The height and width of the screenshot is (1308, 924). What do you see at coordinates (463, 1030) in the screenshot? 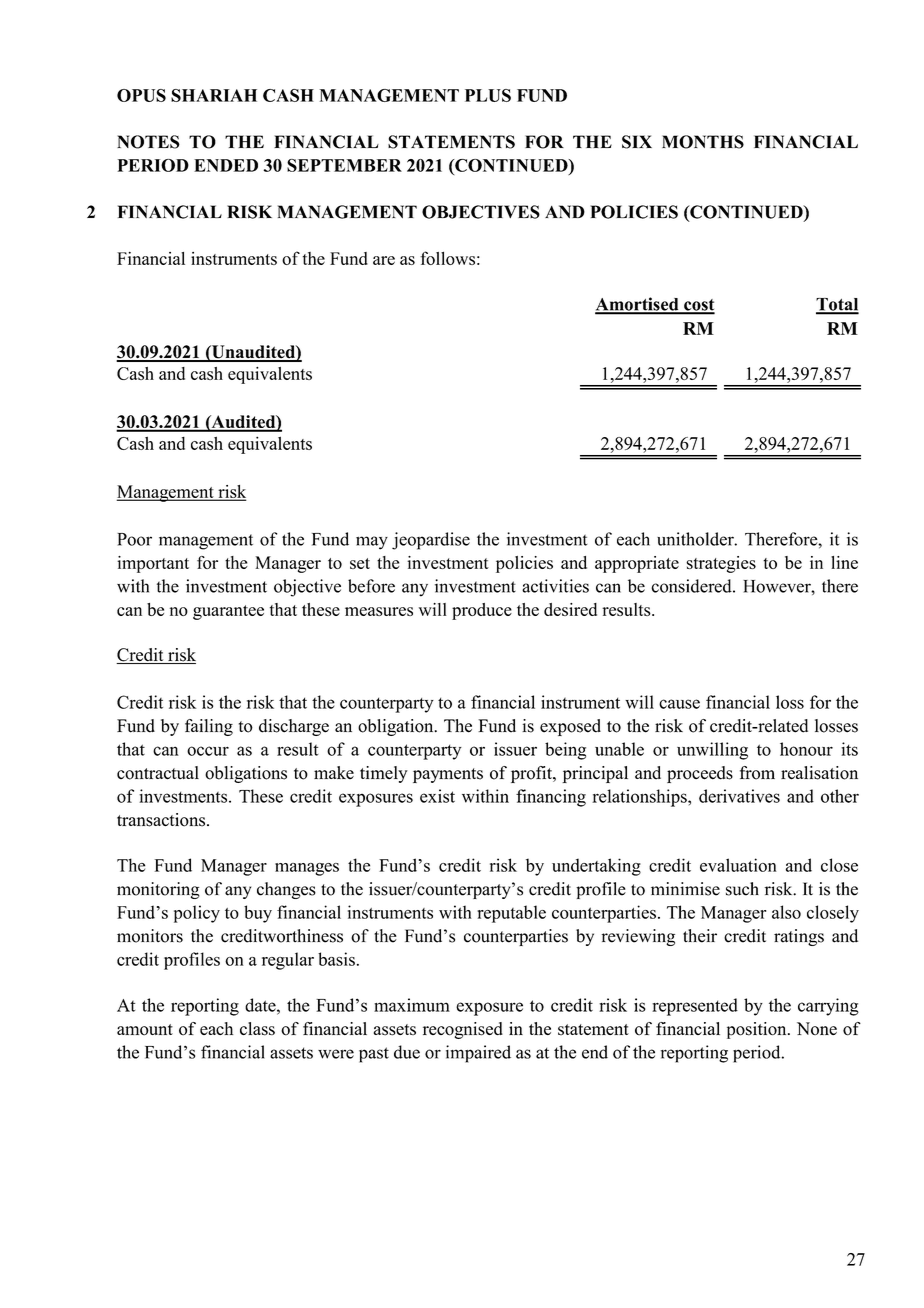
I see `recognised` at bounding box center [463, 1030].
